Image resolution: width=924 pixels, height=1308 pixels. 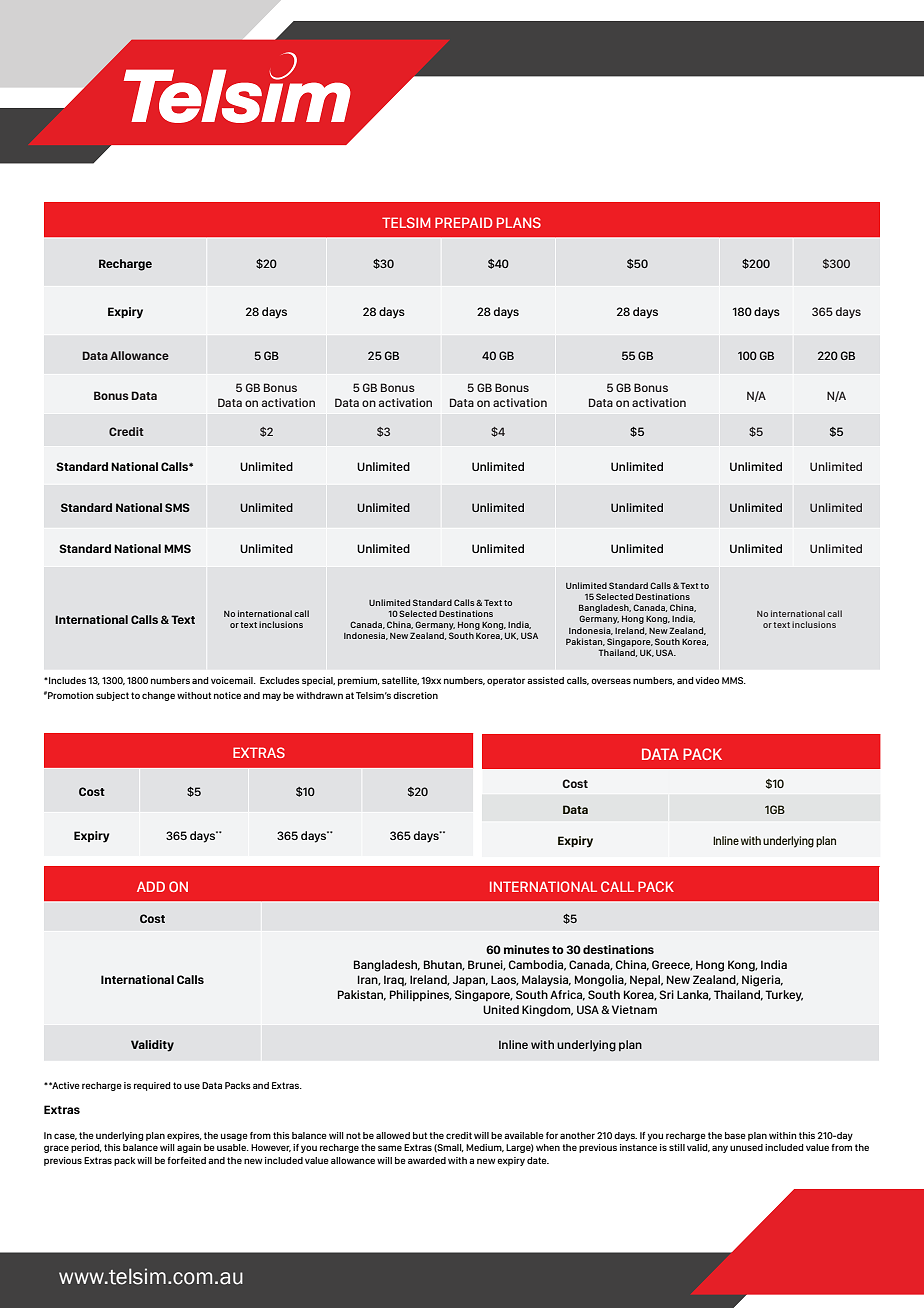 I want to click on video, so click(x=707, y=680).
